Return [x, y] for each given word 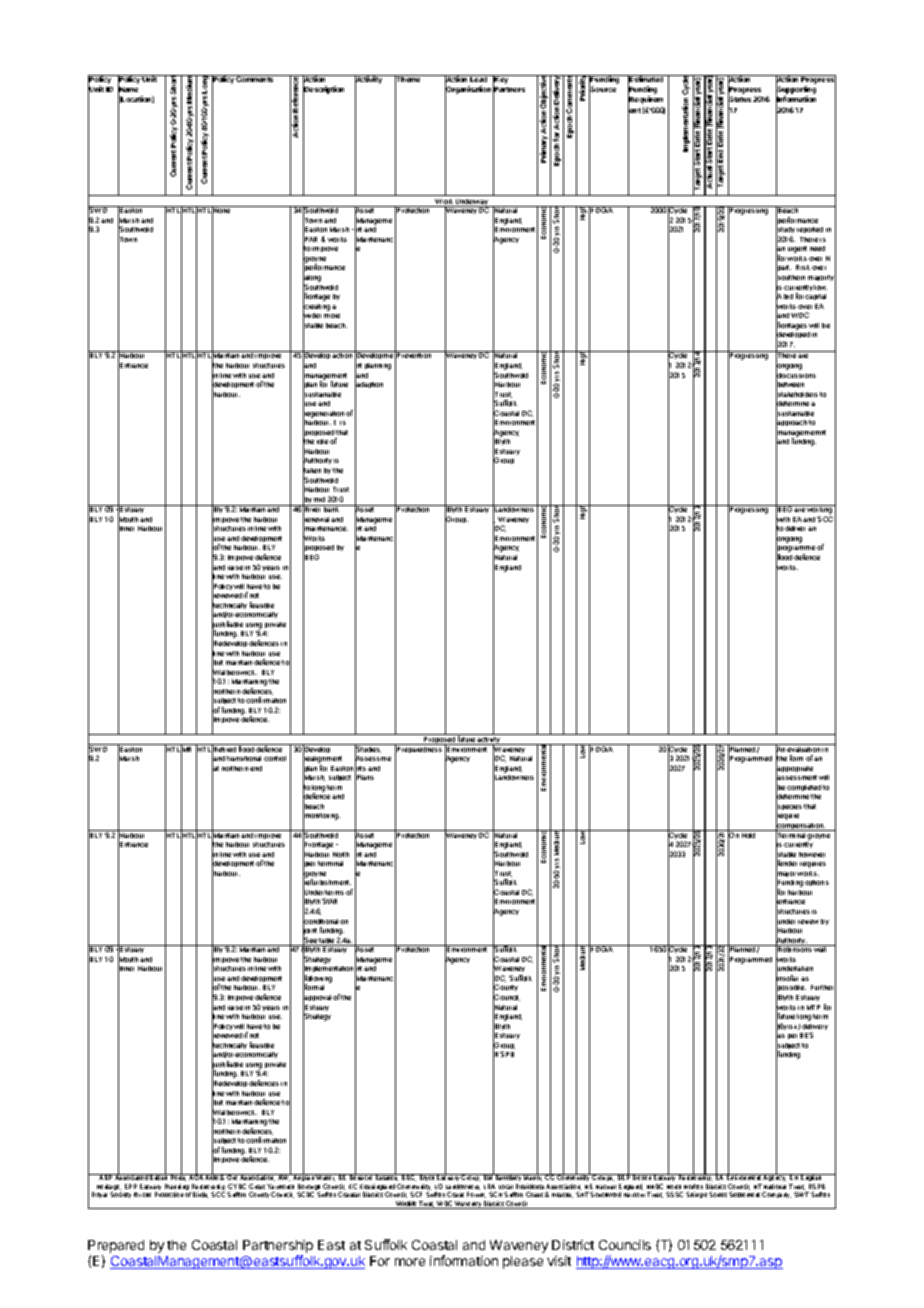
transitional [244, 758]
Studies [368, 749]
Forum [476, 1195]
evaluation [804, 748]
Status [739, 100]
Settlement [744, 1194]
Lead [479, 78]
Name [128, 90]
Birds [200, 1195]
